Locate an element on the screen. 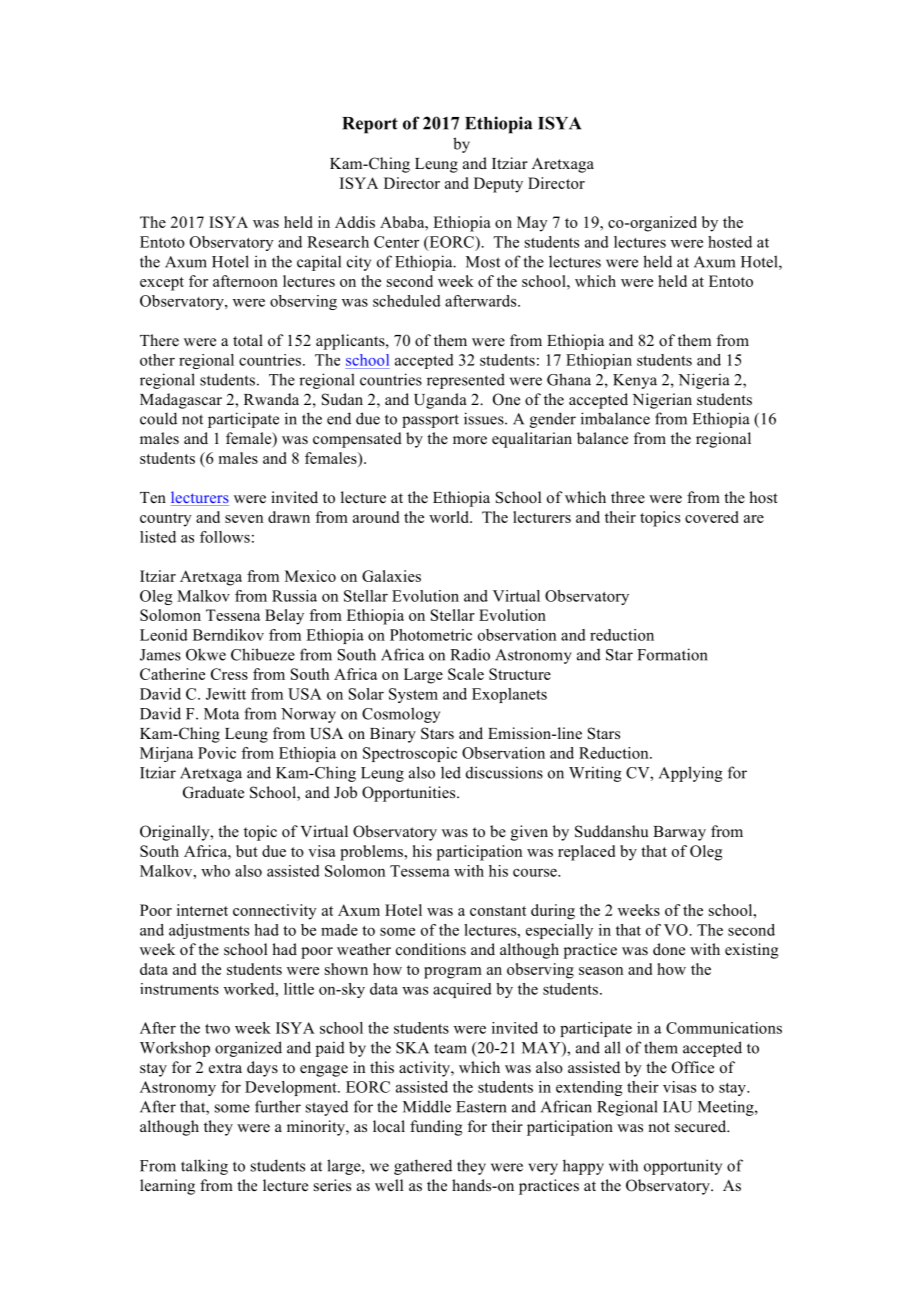  Deputy is located at coordinates (498, 185).
